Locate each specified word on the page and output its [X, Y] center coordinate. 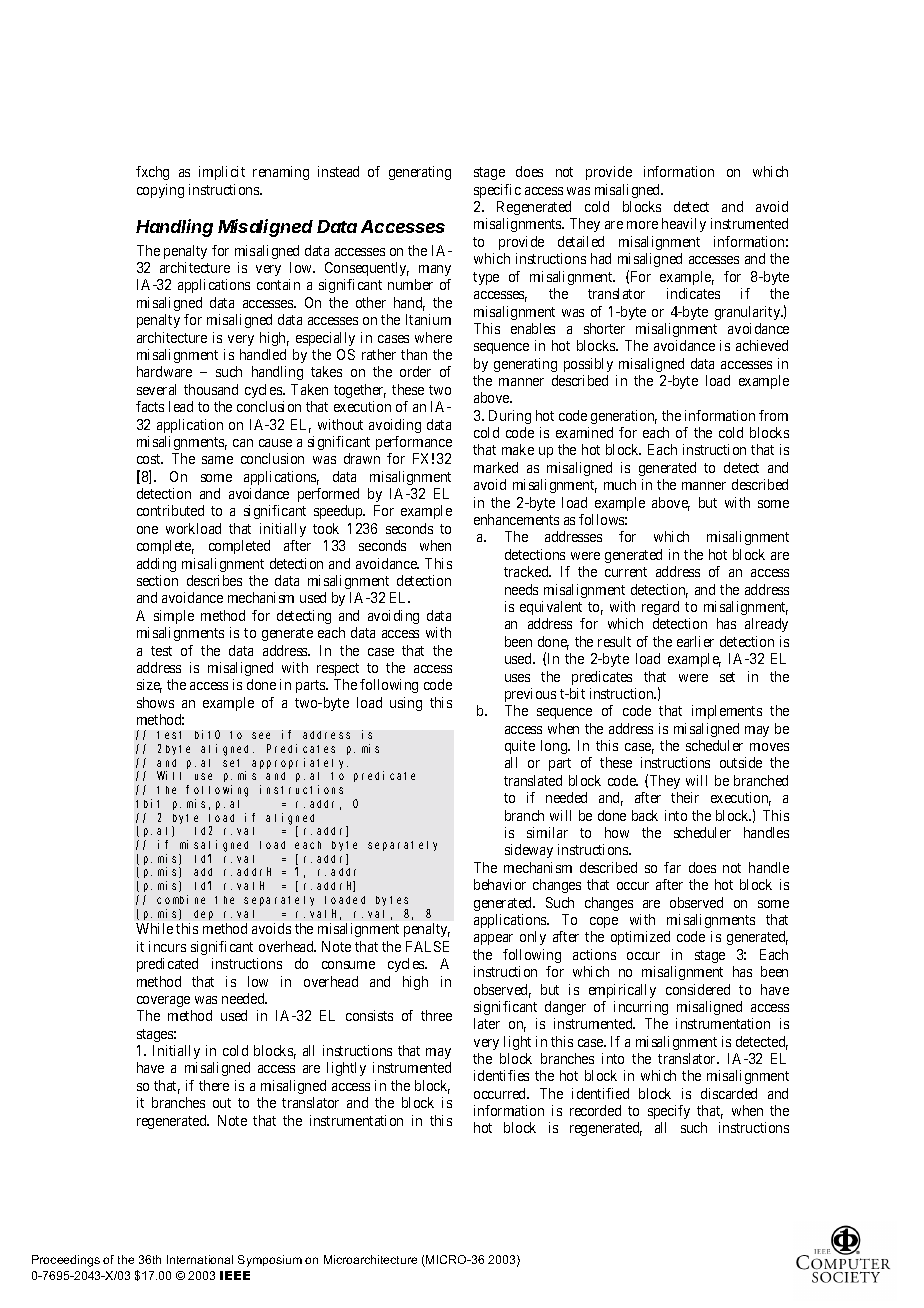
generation [624, 417]
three [436, 1015]
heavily [684, 225]
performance [414, 443]
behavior [500, 884]
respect [338, 669]
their [685, 797]
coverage [163, 1001]
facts [150, 406]
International [200, 1259]
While [154, 928]
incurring [641, 1008]
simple [174, 617]
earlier [695, 641]
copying [160, 191]
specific [497, 191]
